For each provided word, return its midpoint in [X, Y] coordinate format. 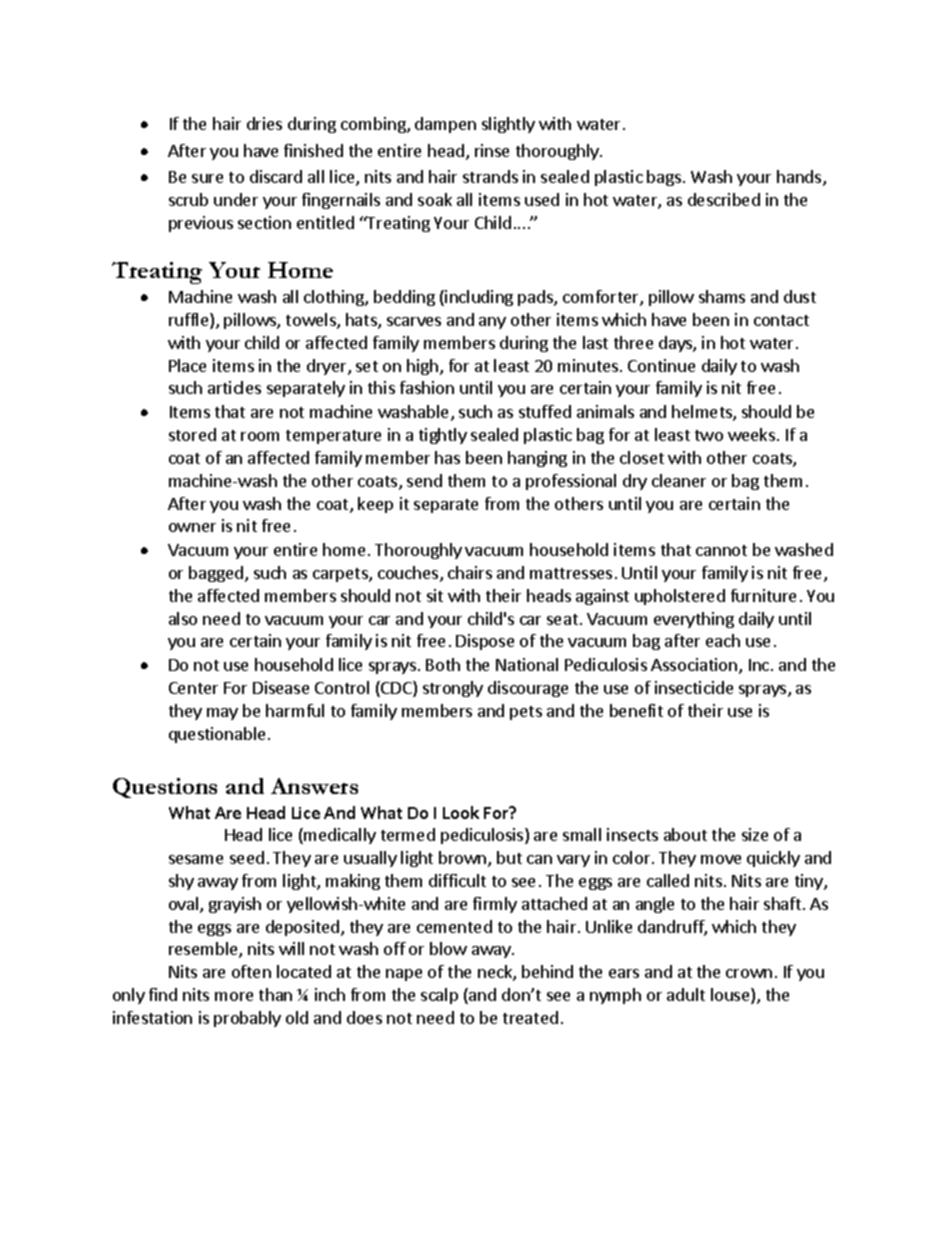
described [724, 199]
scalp [439, 996]
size [755, 834]
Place [187, 365]
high [422, 367]
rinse [492, 150]
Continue [661, 365]
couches [409, 574]
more [234, 996]
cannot [721, 550]
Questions [165, 788]
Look [461, 812]
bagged [216, 574]
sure [207, 178]
